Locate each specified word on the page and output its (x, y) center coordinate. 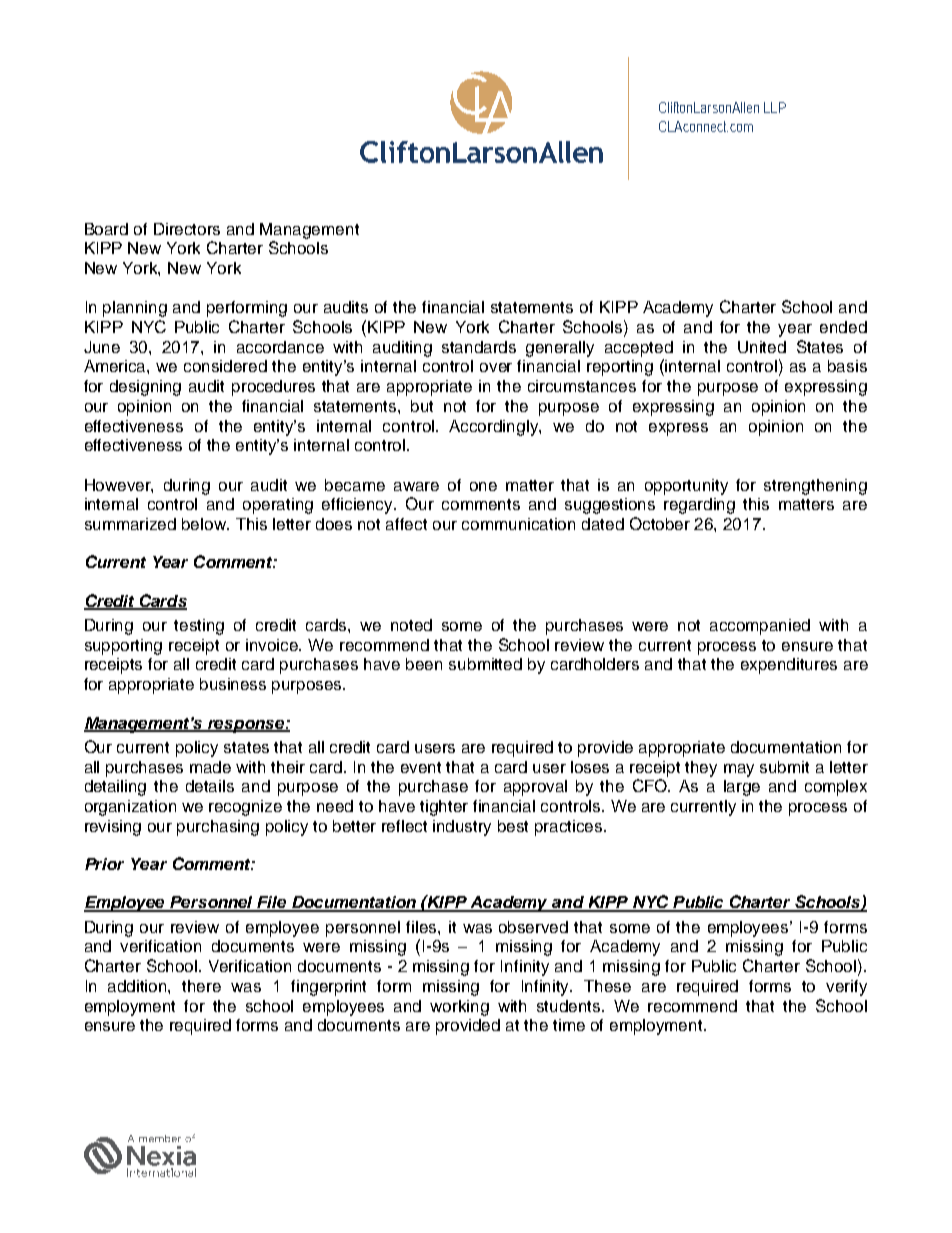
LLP (775, 107)
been (424, 664)
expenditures (789, 666)
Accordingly (494, 428)
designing (145, 388)
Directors (187, 229)
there (201, 986)
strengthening (815, 487)
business (233, 684)
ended (843, 327)
